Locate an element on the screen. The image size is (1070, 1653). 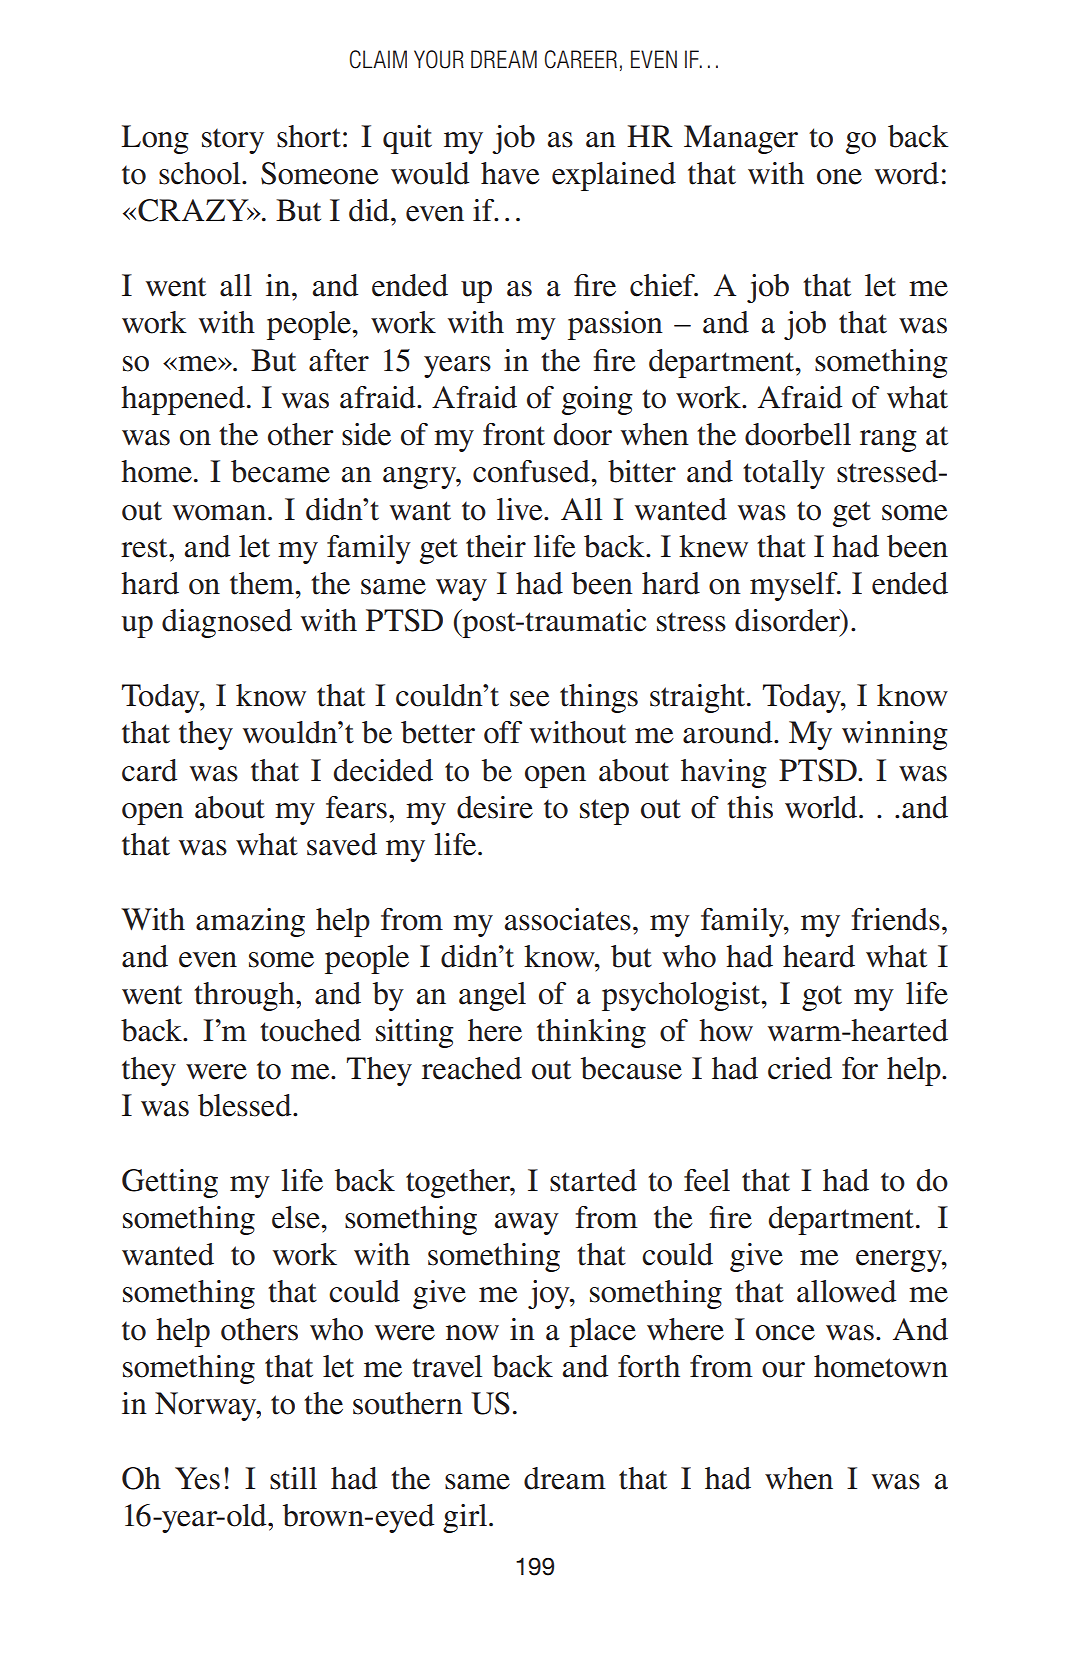
Yes is located at coordinates (197, 1478).
